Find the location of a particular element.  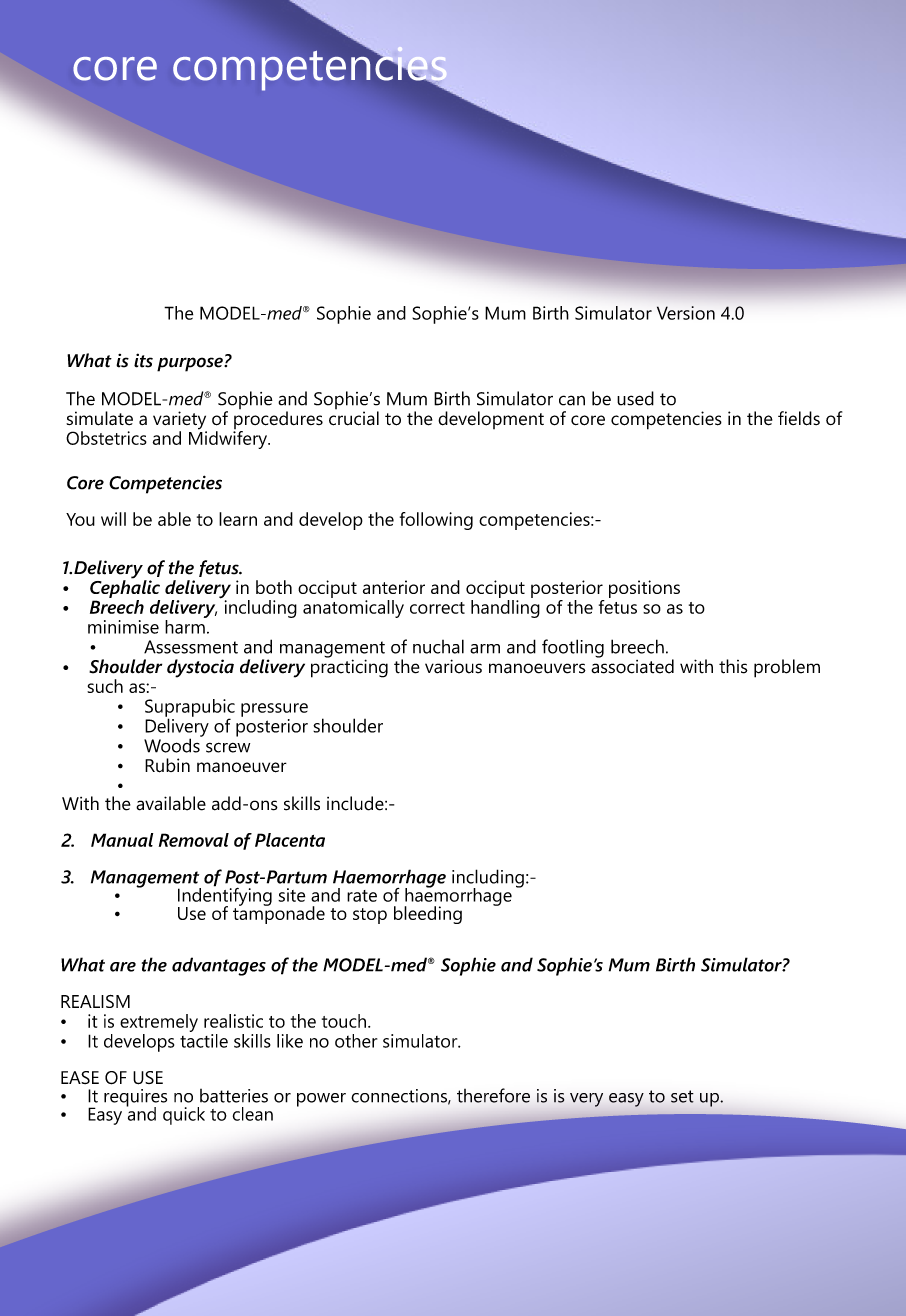

crucial is located at coordinates (354, 418).
